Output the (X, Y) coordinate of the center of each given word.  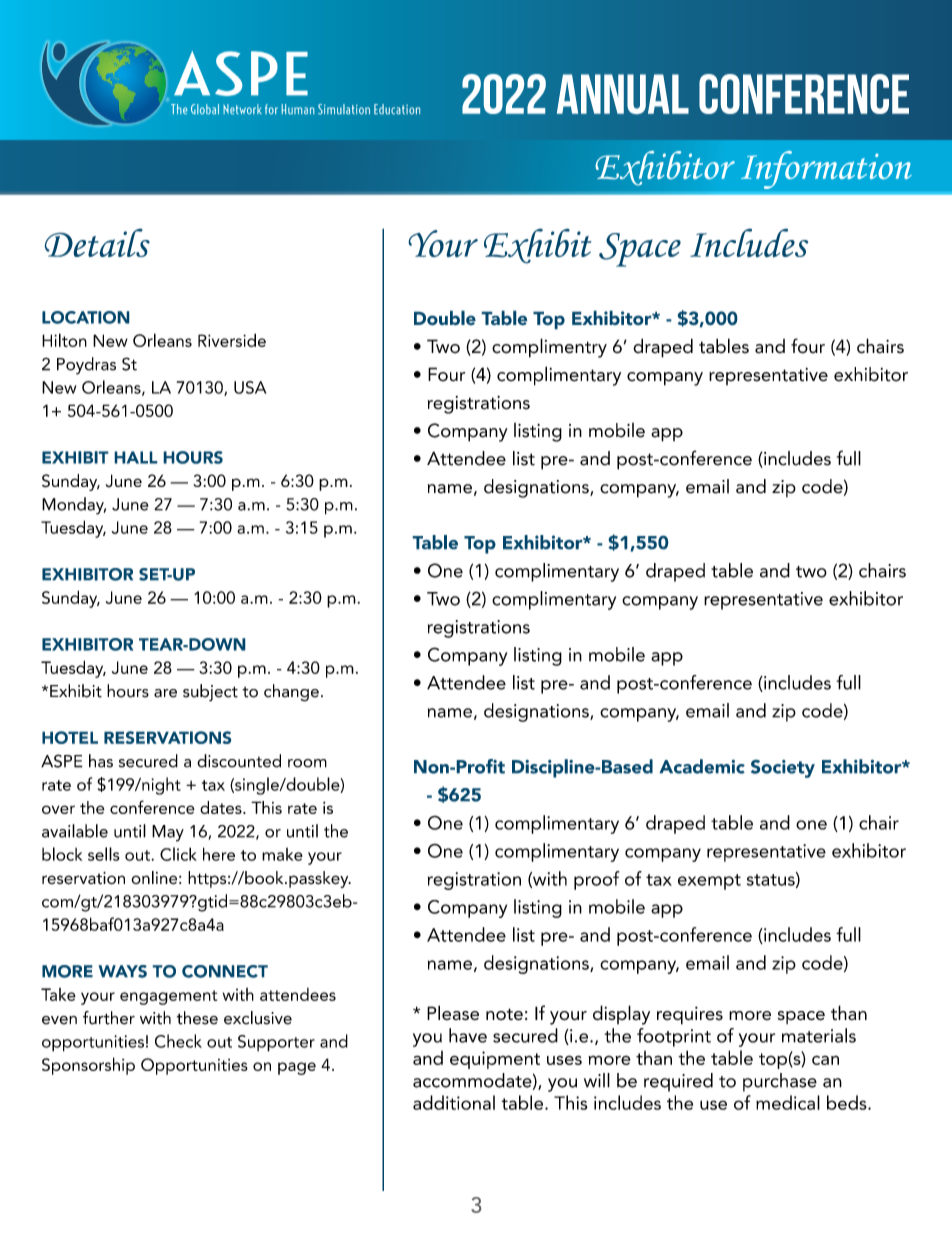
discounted (239, 761)
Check (178, 1041)
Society (783, 768)
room (307, 763)
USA (250, 387)
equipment (495, 1060)
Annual (623, 94)
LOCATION (86, 317)
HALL (136, 457)
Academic (702, 766)
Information (826, 170)
